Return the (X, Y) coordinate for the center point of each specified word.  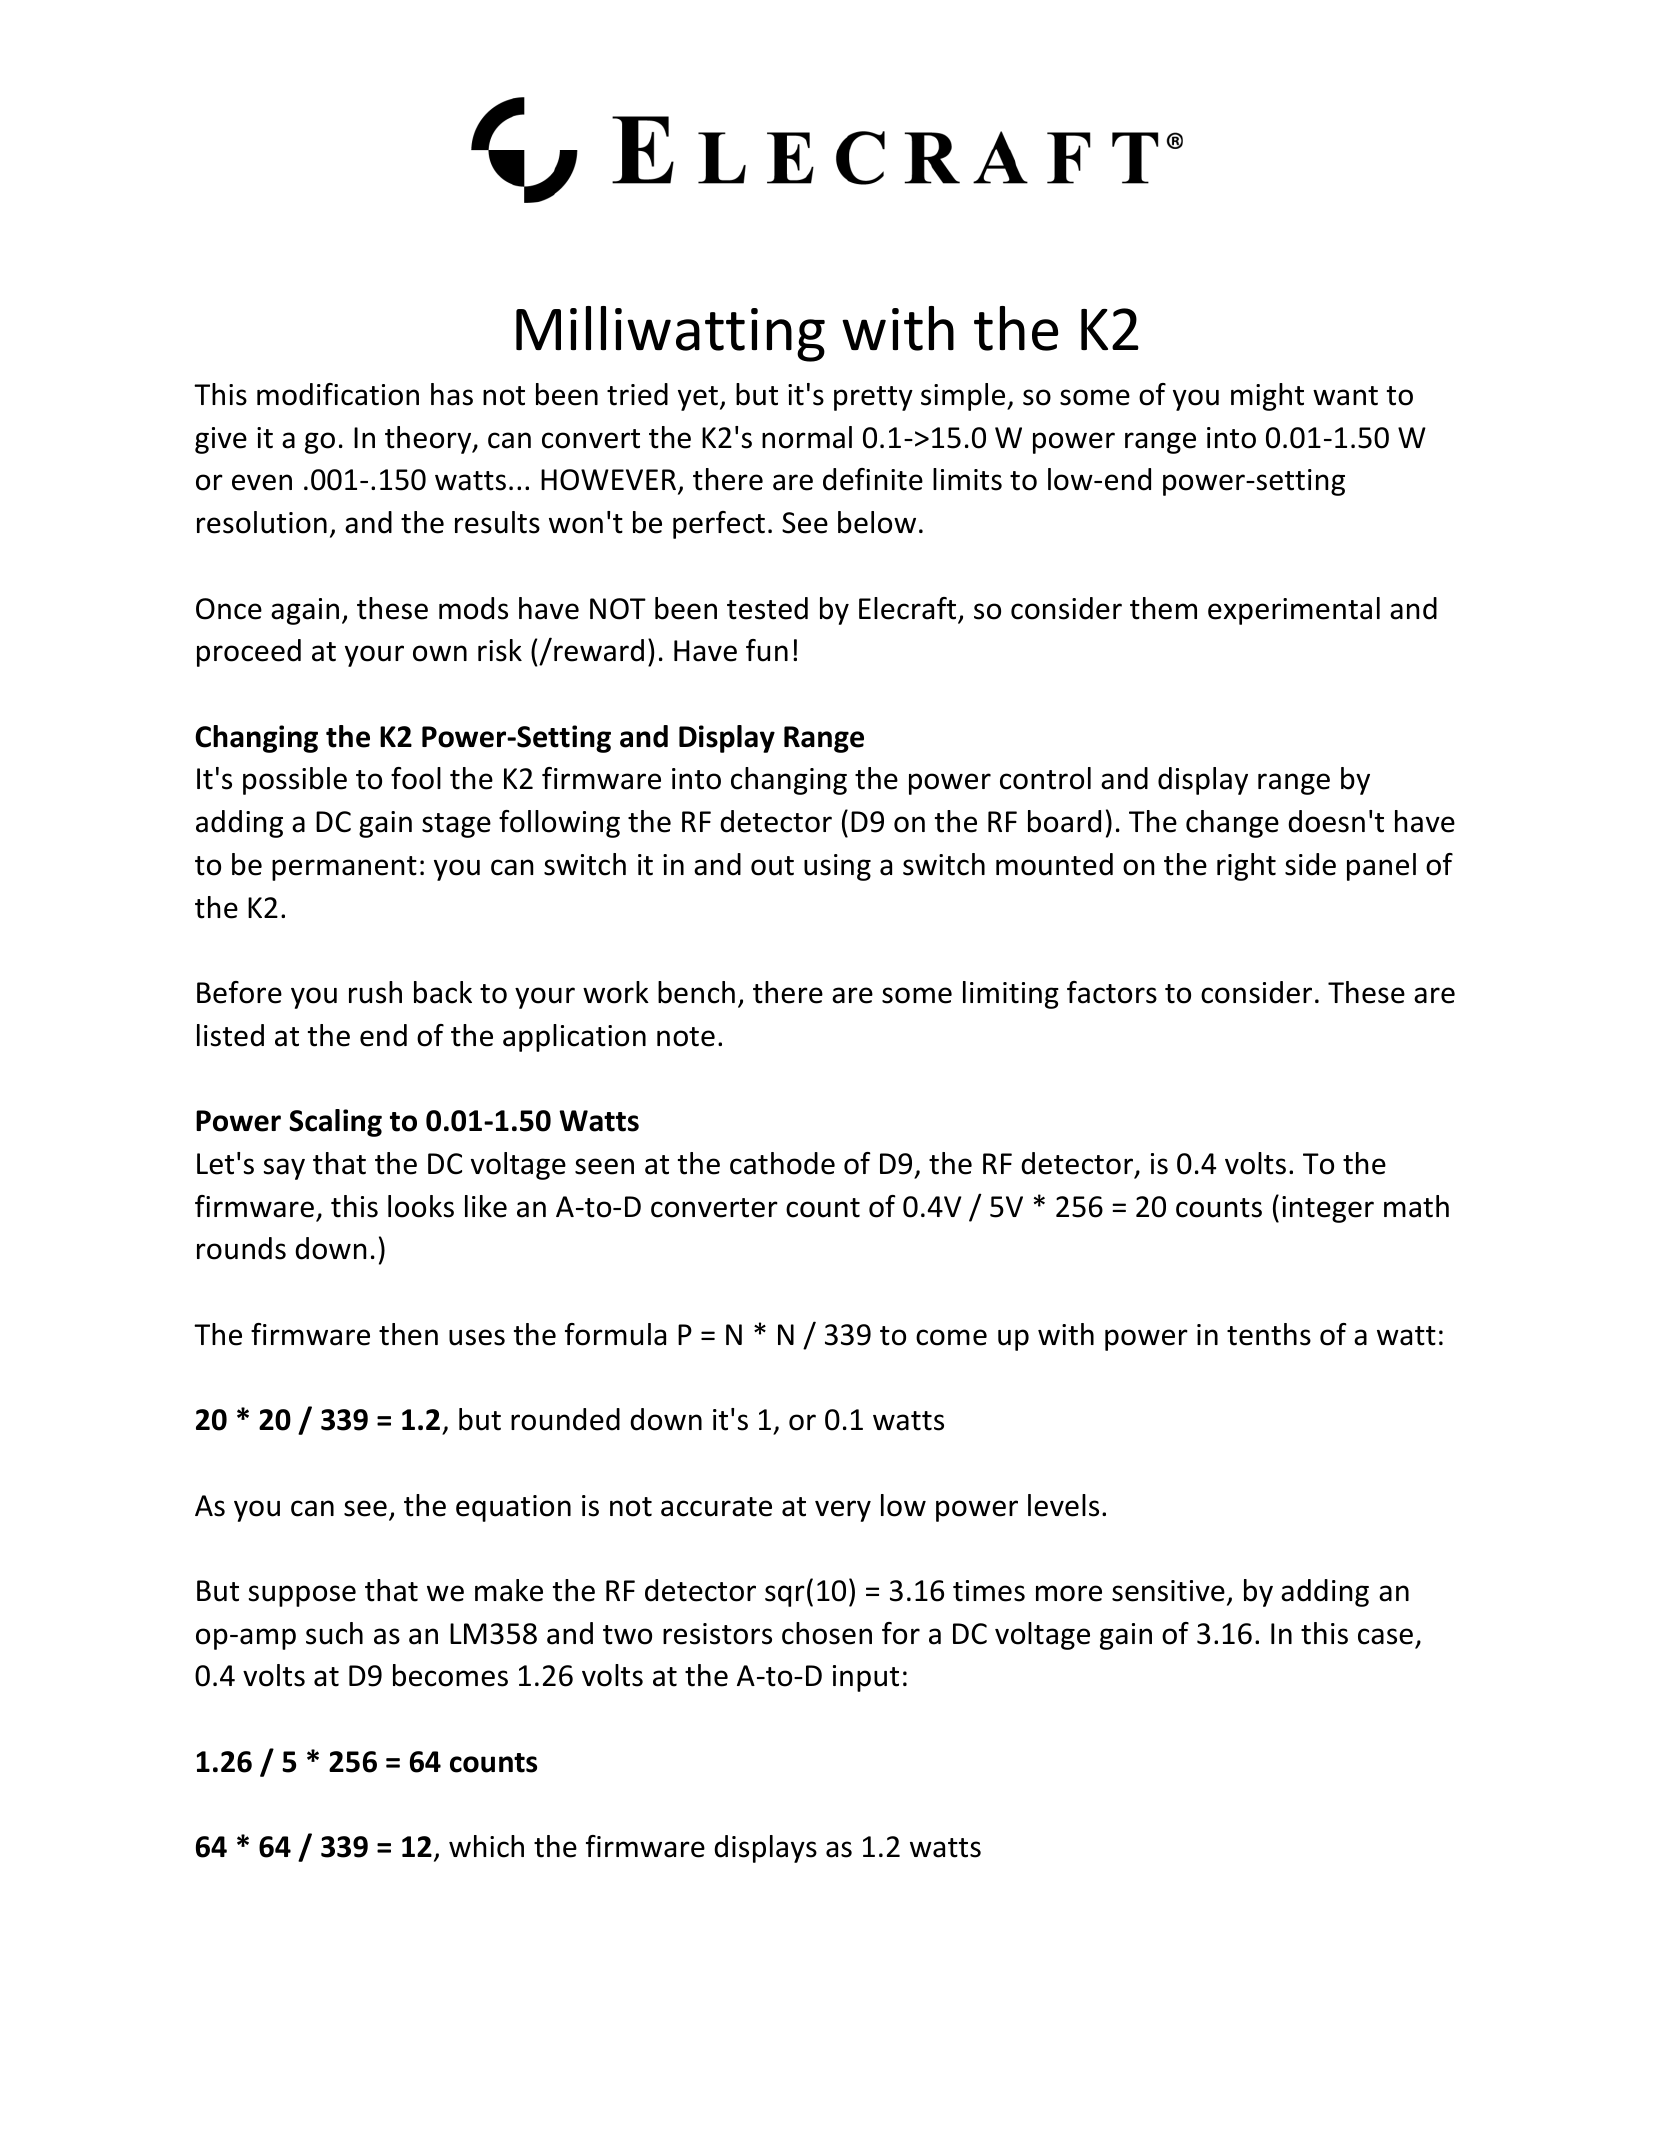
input (866, 1678)
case (1385, 1636)
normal (807, 437)
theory (429, 440)
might (1267, 397)
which (486, 1846)
